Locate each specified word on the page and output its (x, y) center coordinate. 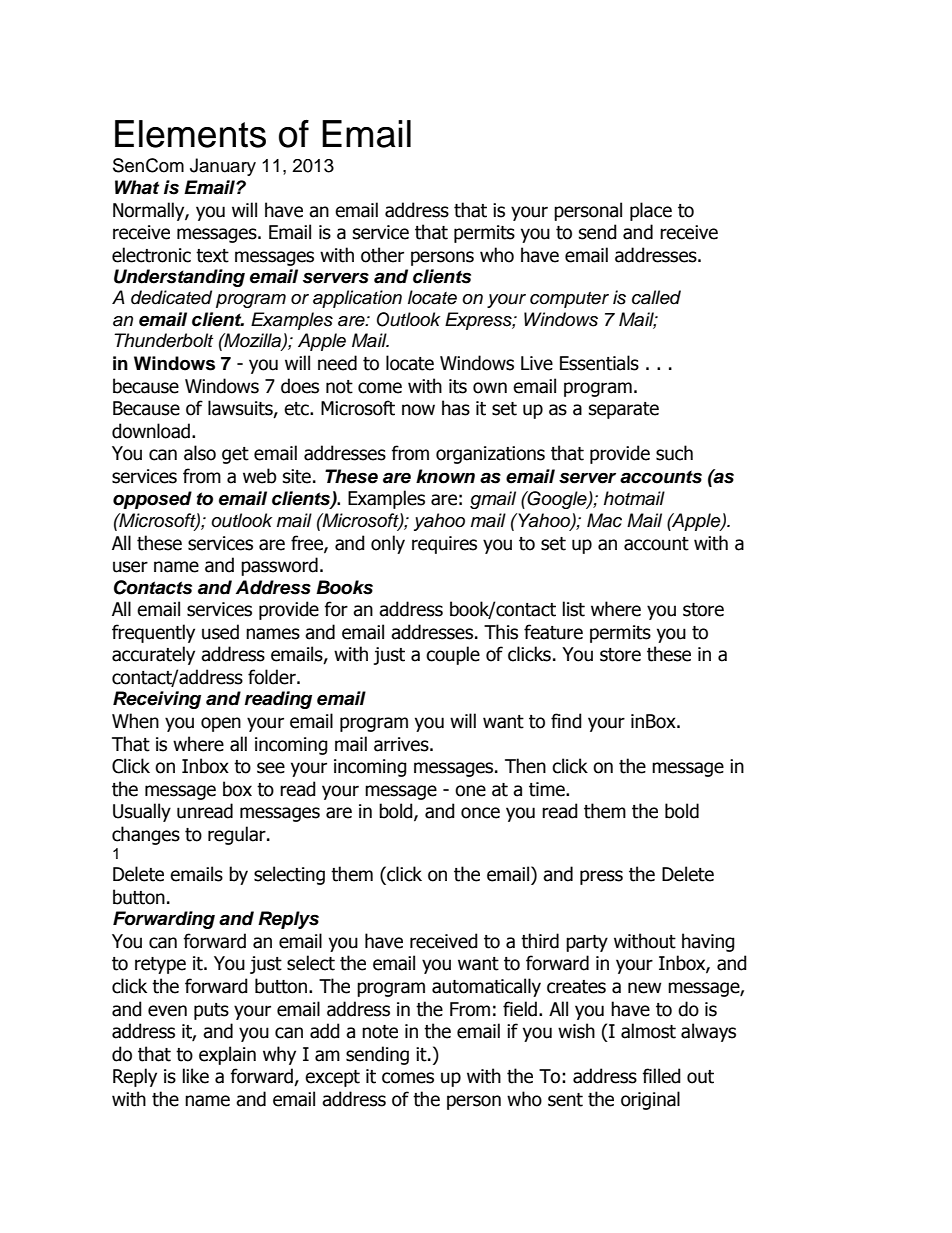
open (221, 724)
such (674, 453)
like (196, 1076)
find (566, 721)
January (223, 167)
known (445, 476)
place (651, 211)
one (470, 791)
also (200, 453)
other (382, 255)
